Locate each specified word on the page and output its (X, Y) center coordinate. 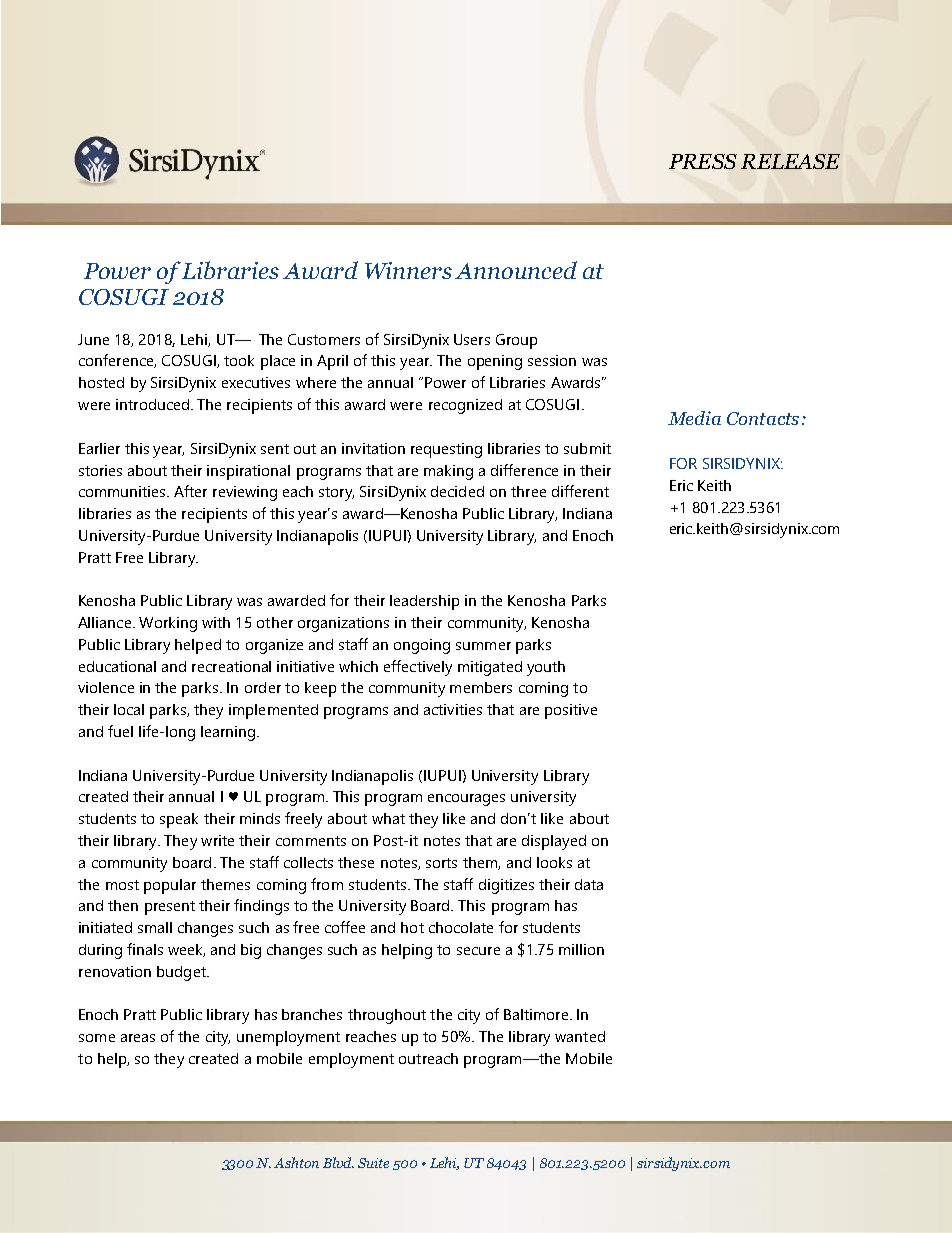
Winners (408, 270)
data (589, 884)
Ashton (296, 1162)
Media (694, 418)
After (190, 491)
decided (457, 491)
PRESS (703, 161)
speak (179, 820)
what (388, 818)
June (93, 339)
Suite (373, 1163)
